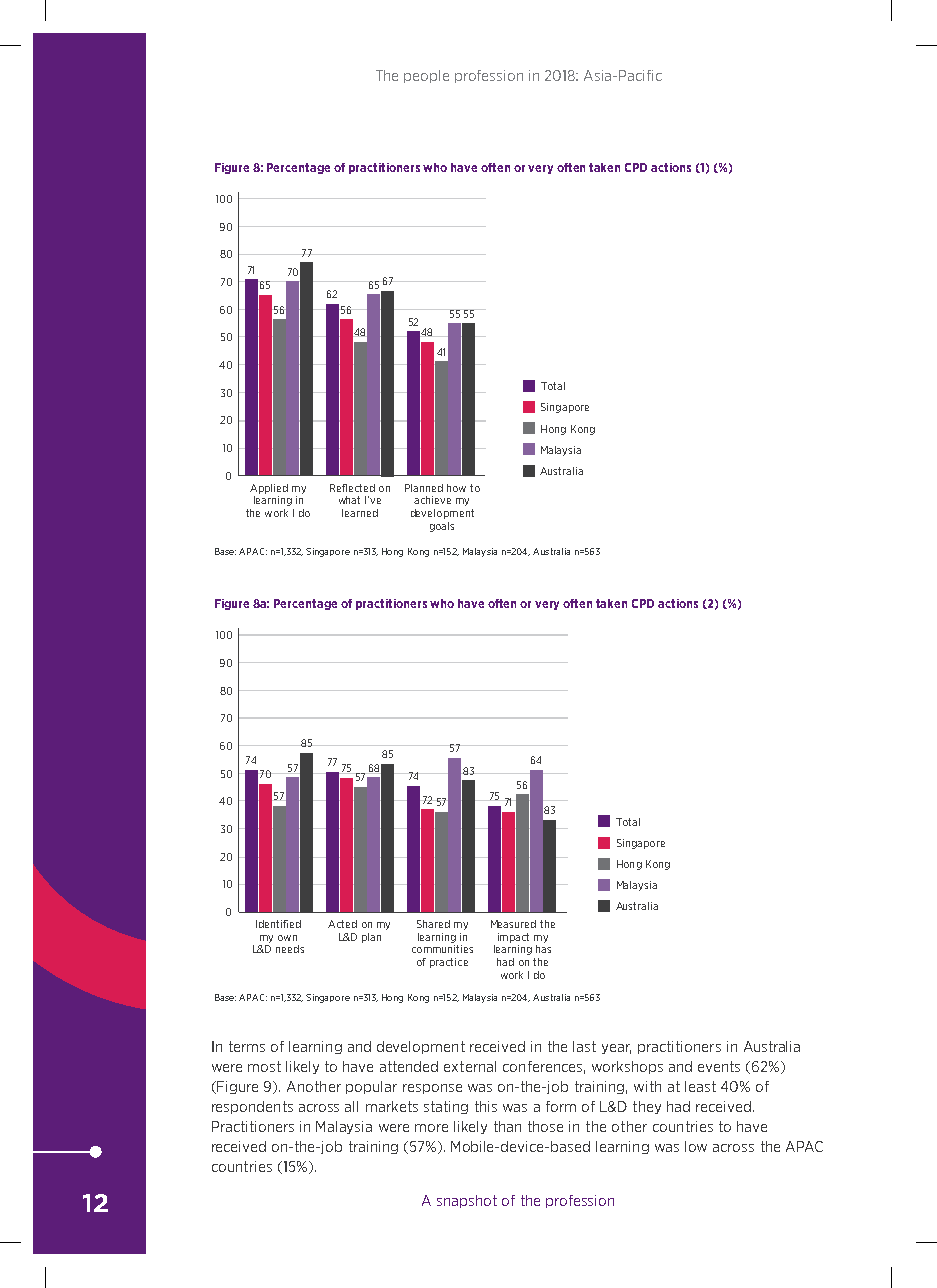 The height and width of the screenshot is (1288, 937). Describe the element at coordinates (467, 1201) in the screenshot. I see `snapshot` at that location.
